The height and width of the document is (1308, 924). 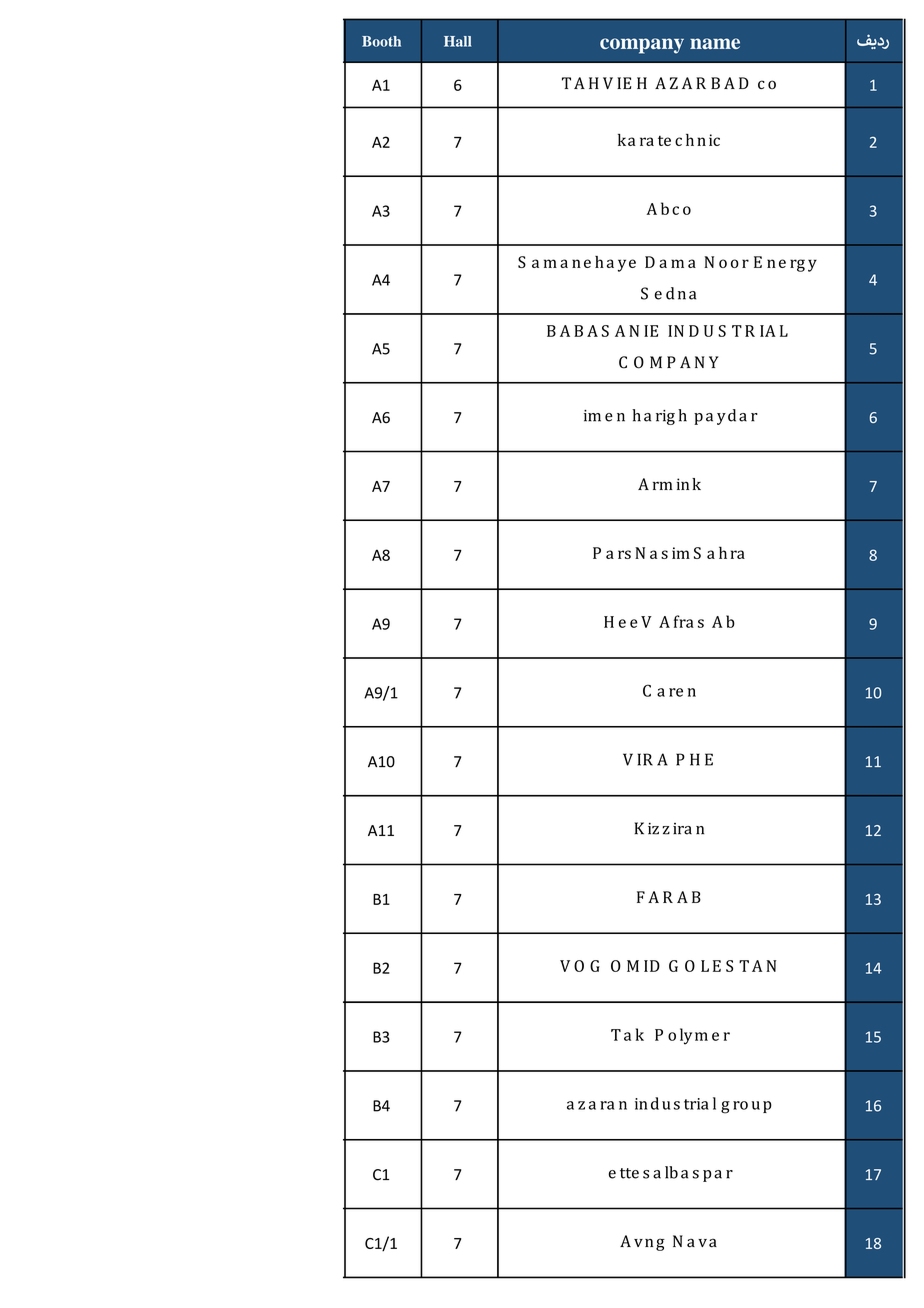 I want to click on Hall, so click(x=458, y=41).
